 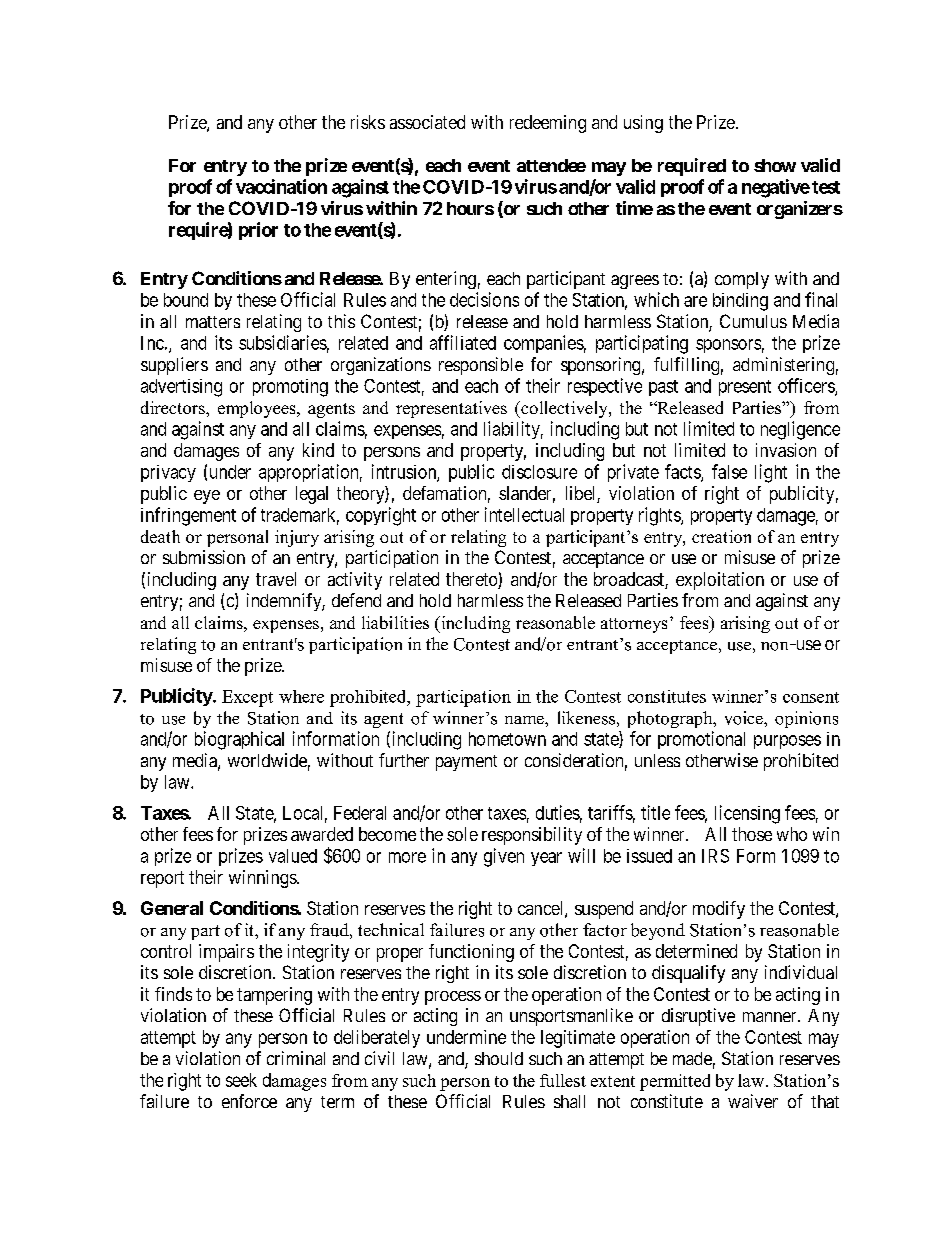 What do you see at coordinates (720, 581) in the screenshot?
I see `exploitation` at bounding box center [720, 581].
